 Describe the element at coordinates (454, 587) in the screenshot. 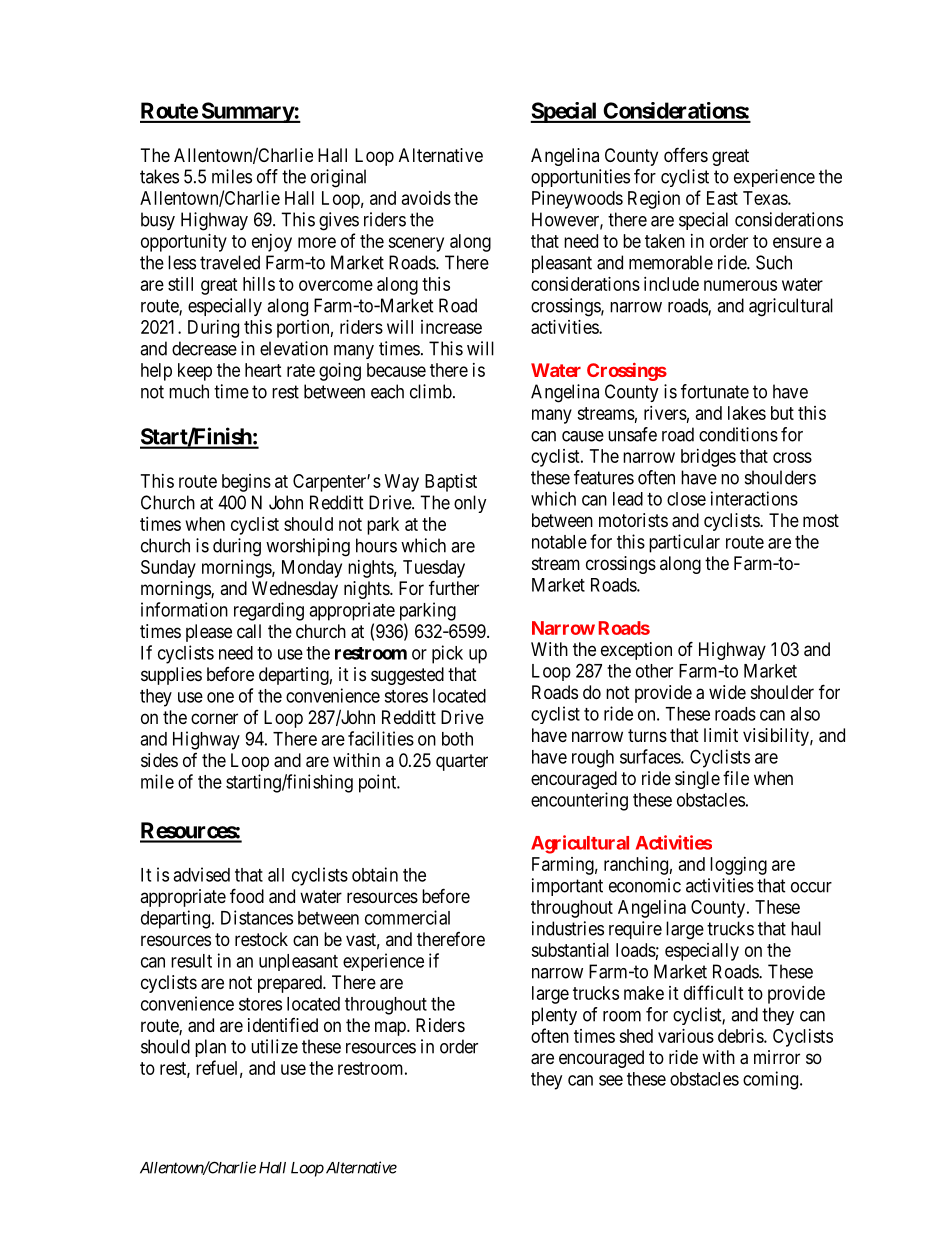

I see `further` at that location.
